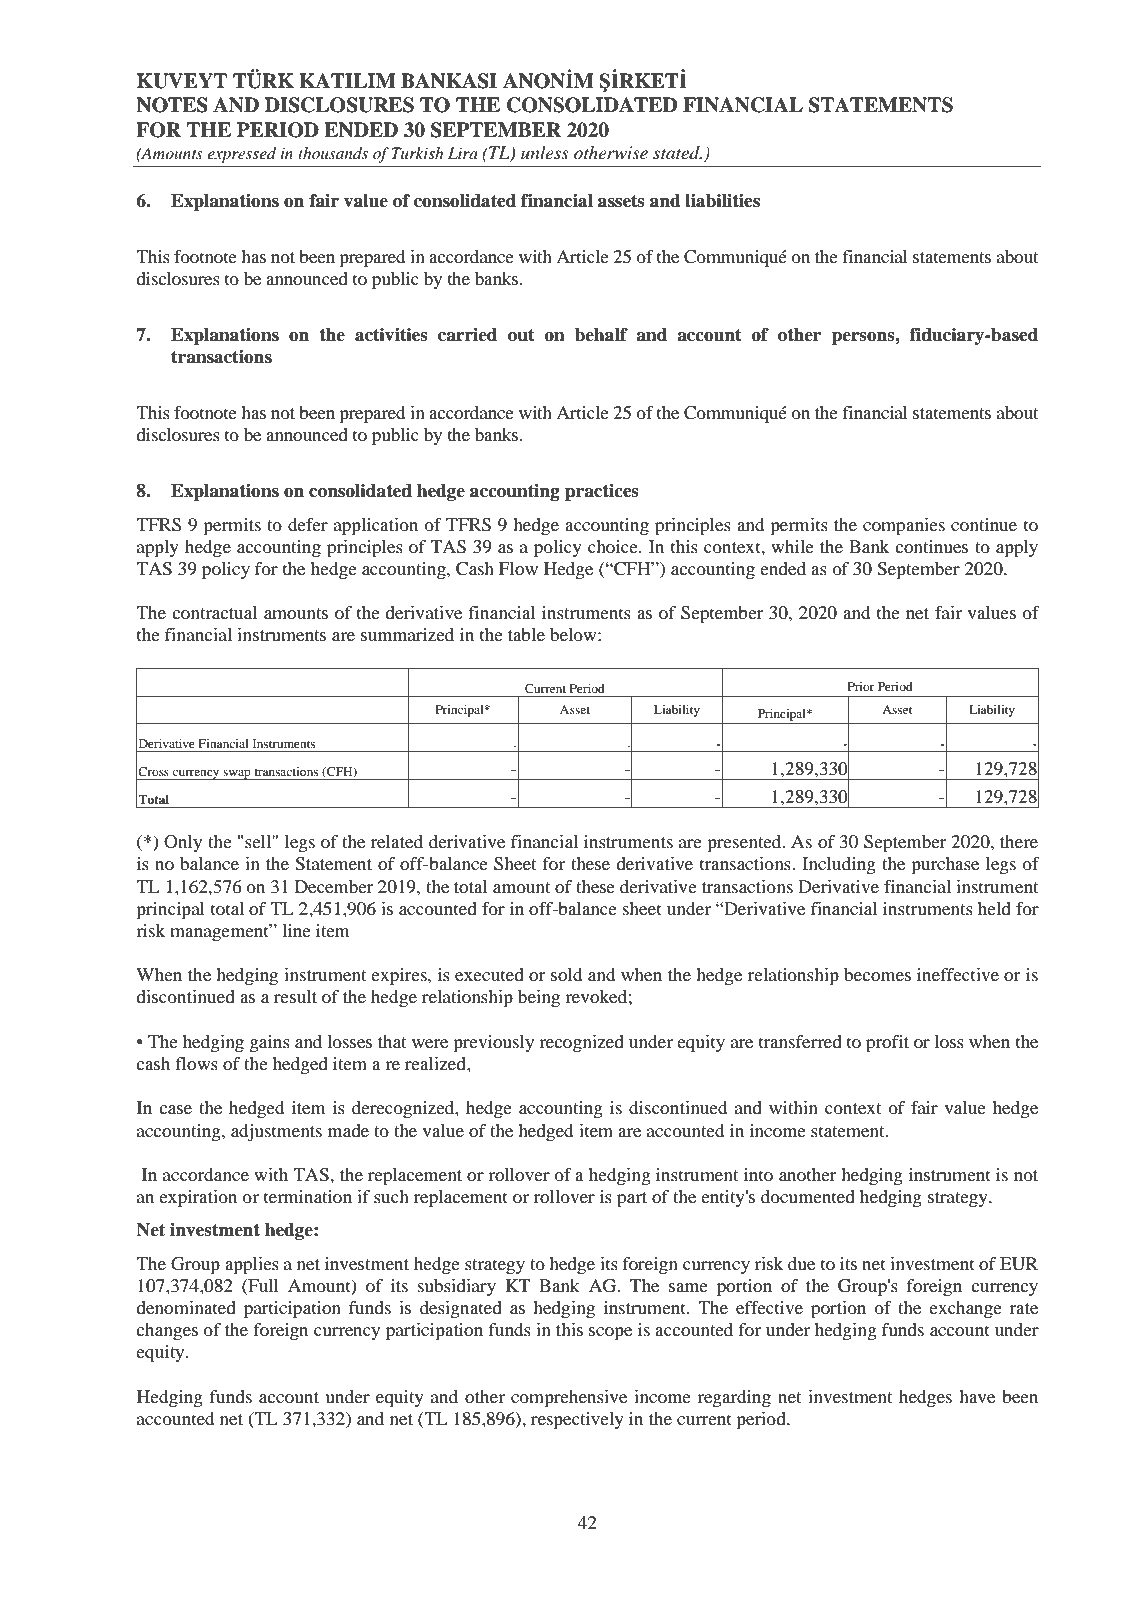  Describe the element at coordinates (566, 974) in the screenshot. I see `sold` at that location.
